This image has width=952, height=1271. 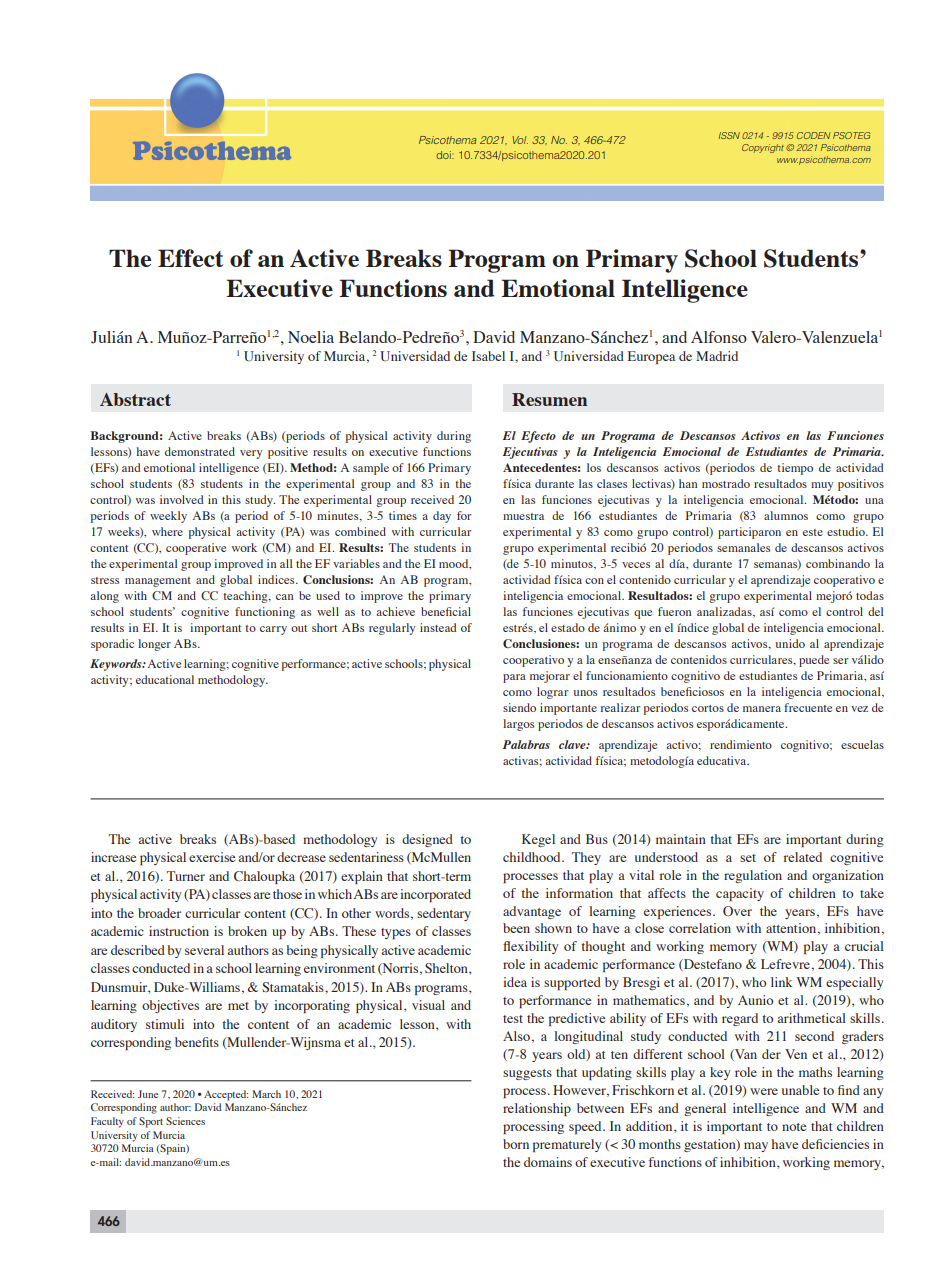 What do you see at coordinates (764, 148) in the image?
I see `Copyright` at bounding box center [764, 148].
